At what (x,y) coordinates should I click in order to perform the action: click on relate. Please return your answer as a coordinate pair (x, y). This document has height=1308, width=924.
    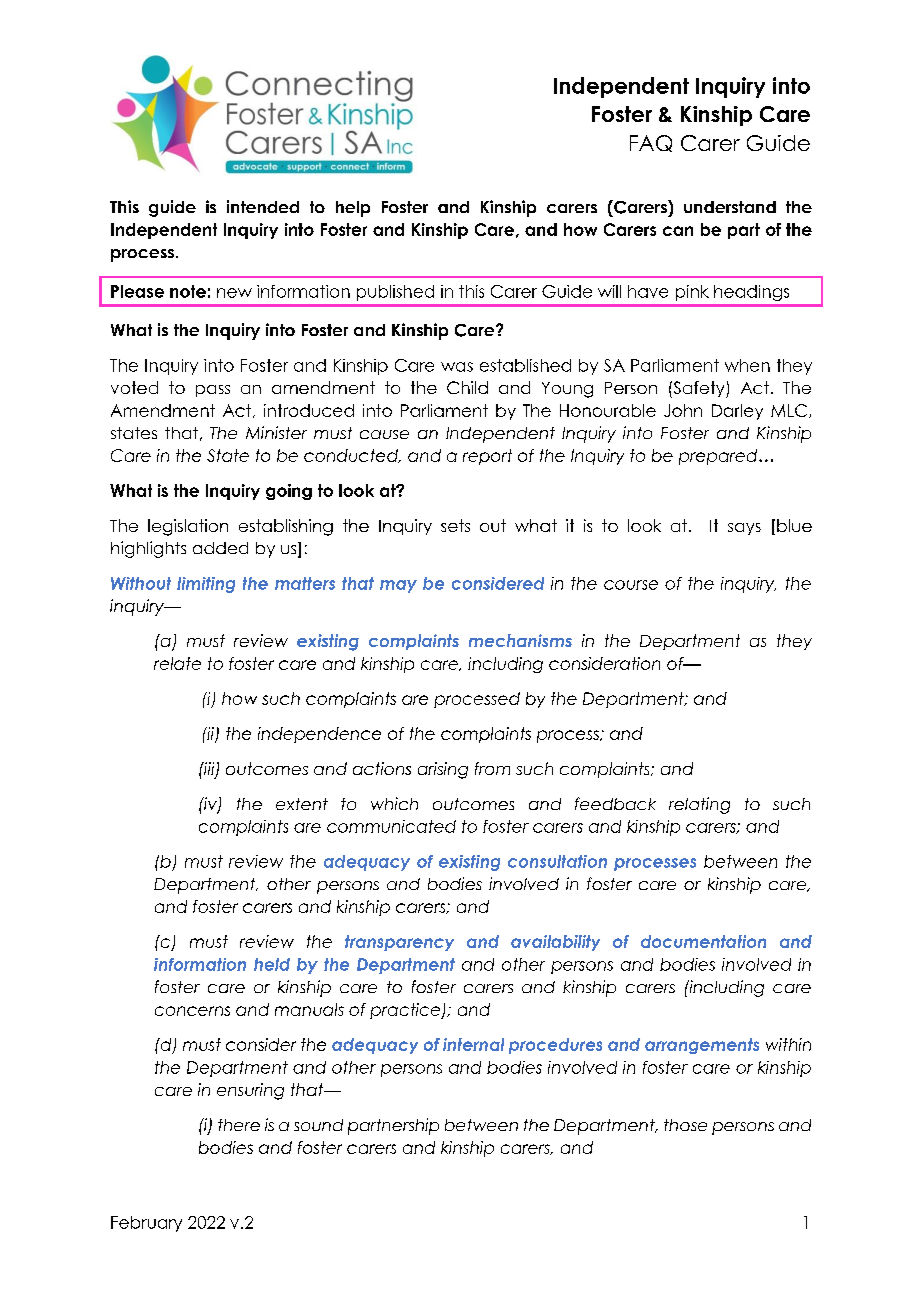
    Looking at the image, I should click on (177, 663).
